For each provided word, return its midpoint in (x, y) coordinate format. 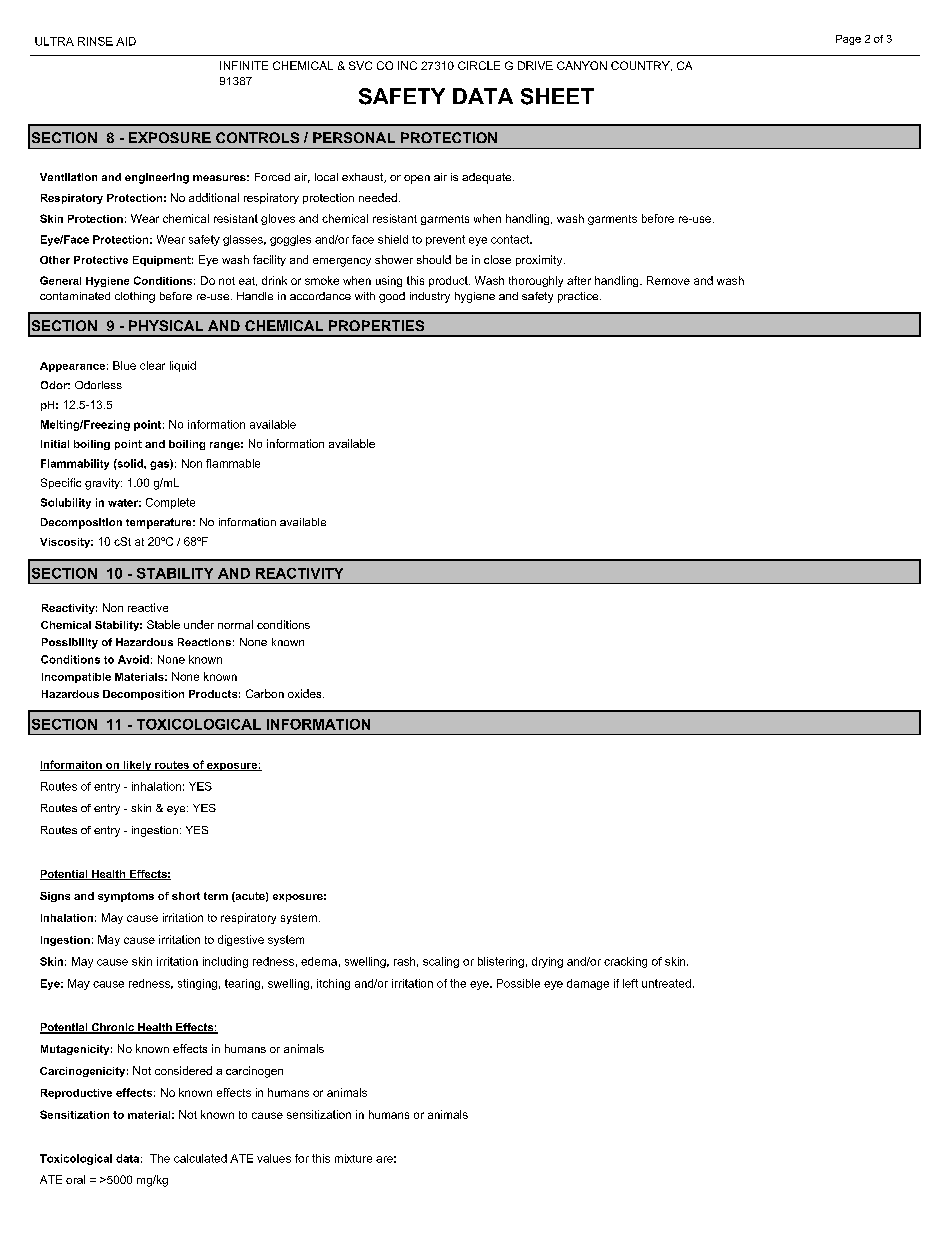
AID (126, 41)
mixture (353, 1158)
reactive (148, 607)
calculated (200, 1158)
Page (848, 40)
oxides (306, 693)
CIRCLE (479, 65)
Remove (668, 280)
